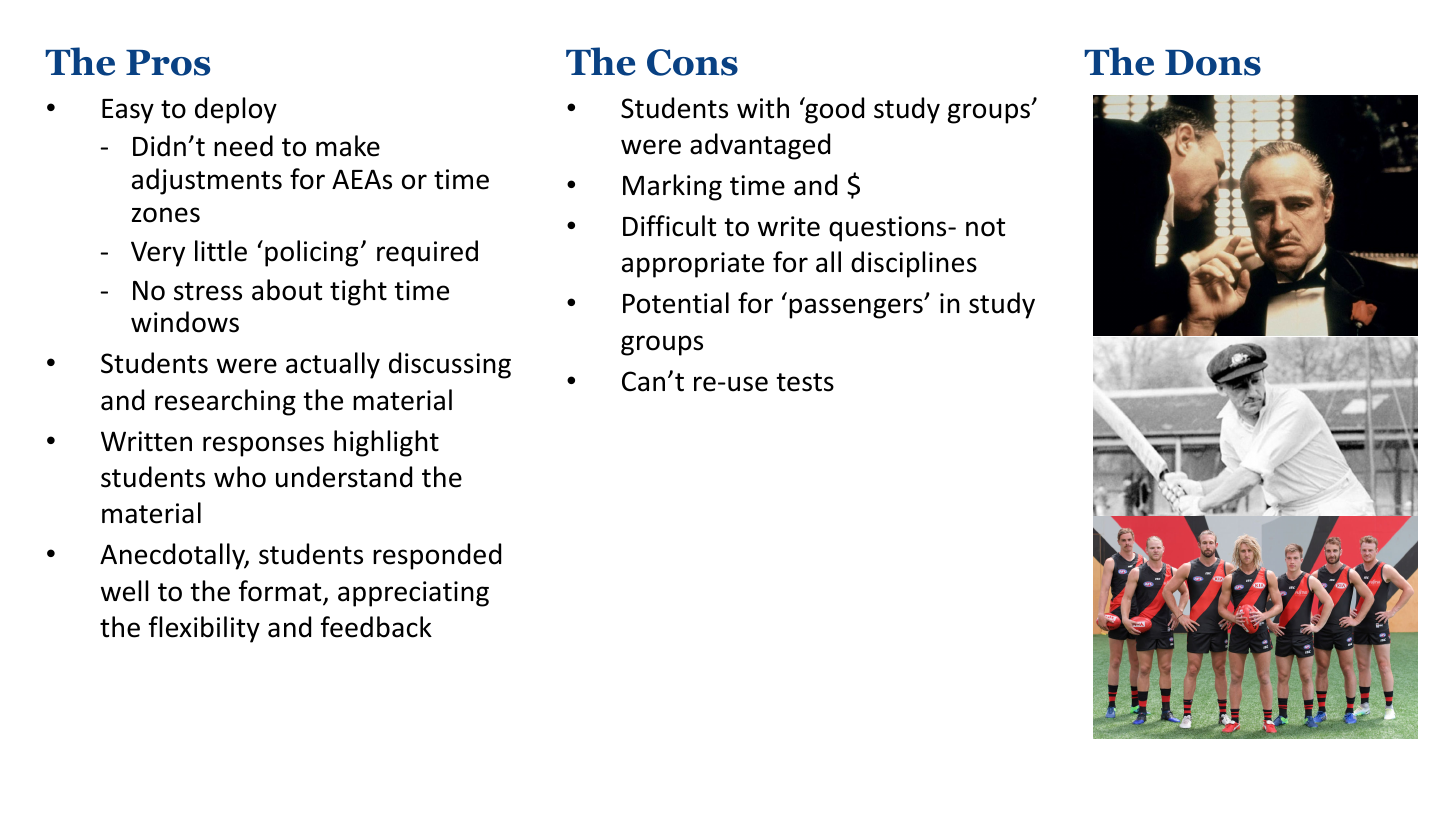 The height and width of the image is (819, 1456). I want to click on responses, so click(263, 446).
